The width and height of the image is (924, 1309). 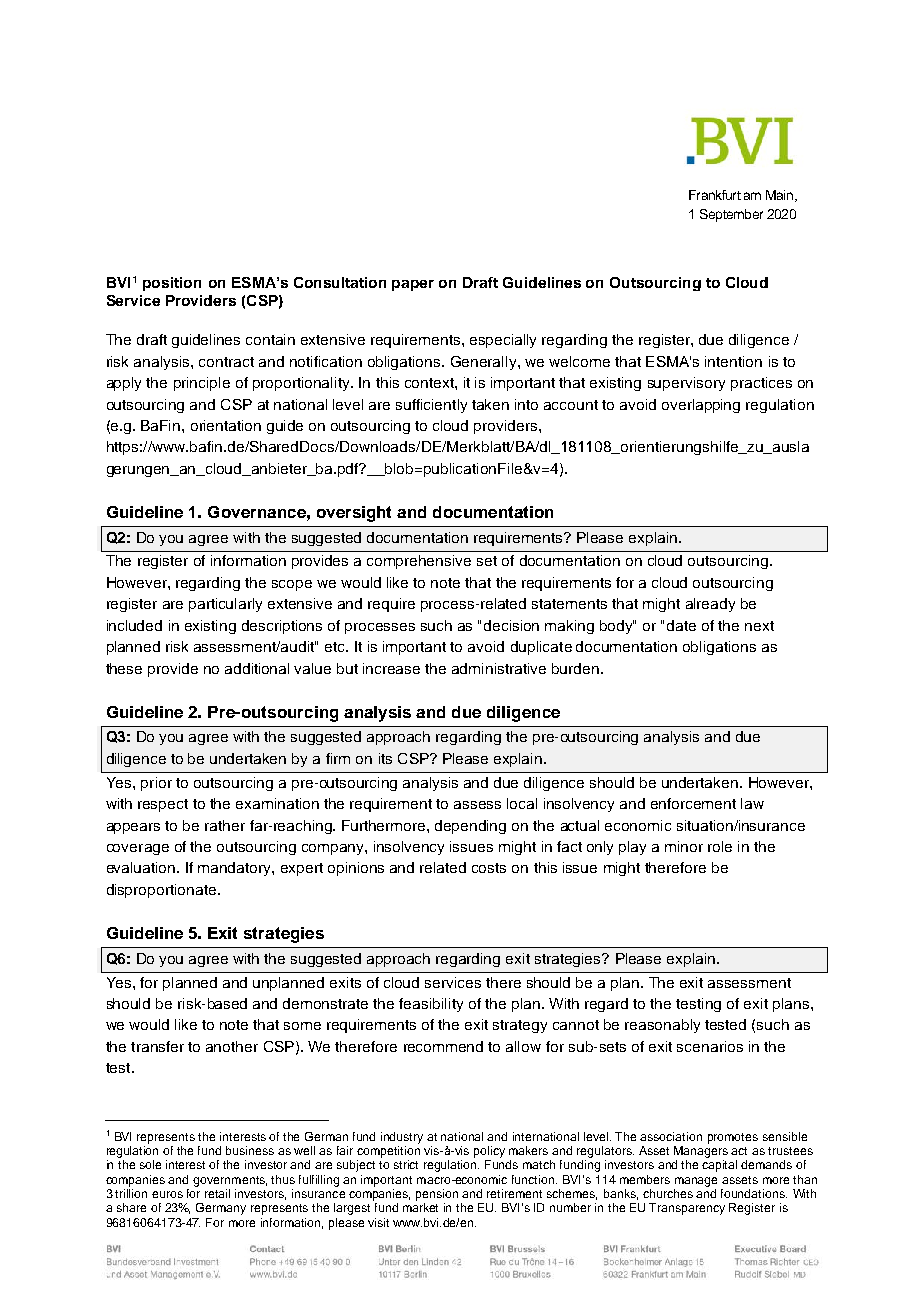 I want to click on retail, so click(x=217, y=1193).
